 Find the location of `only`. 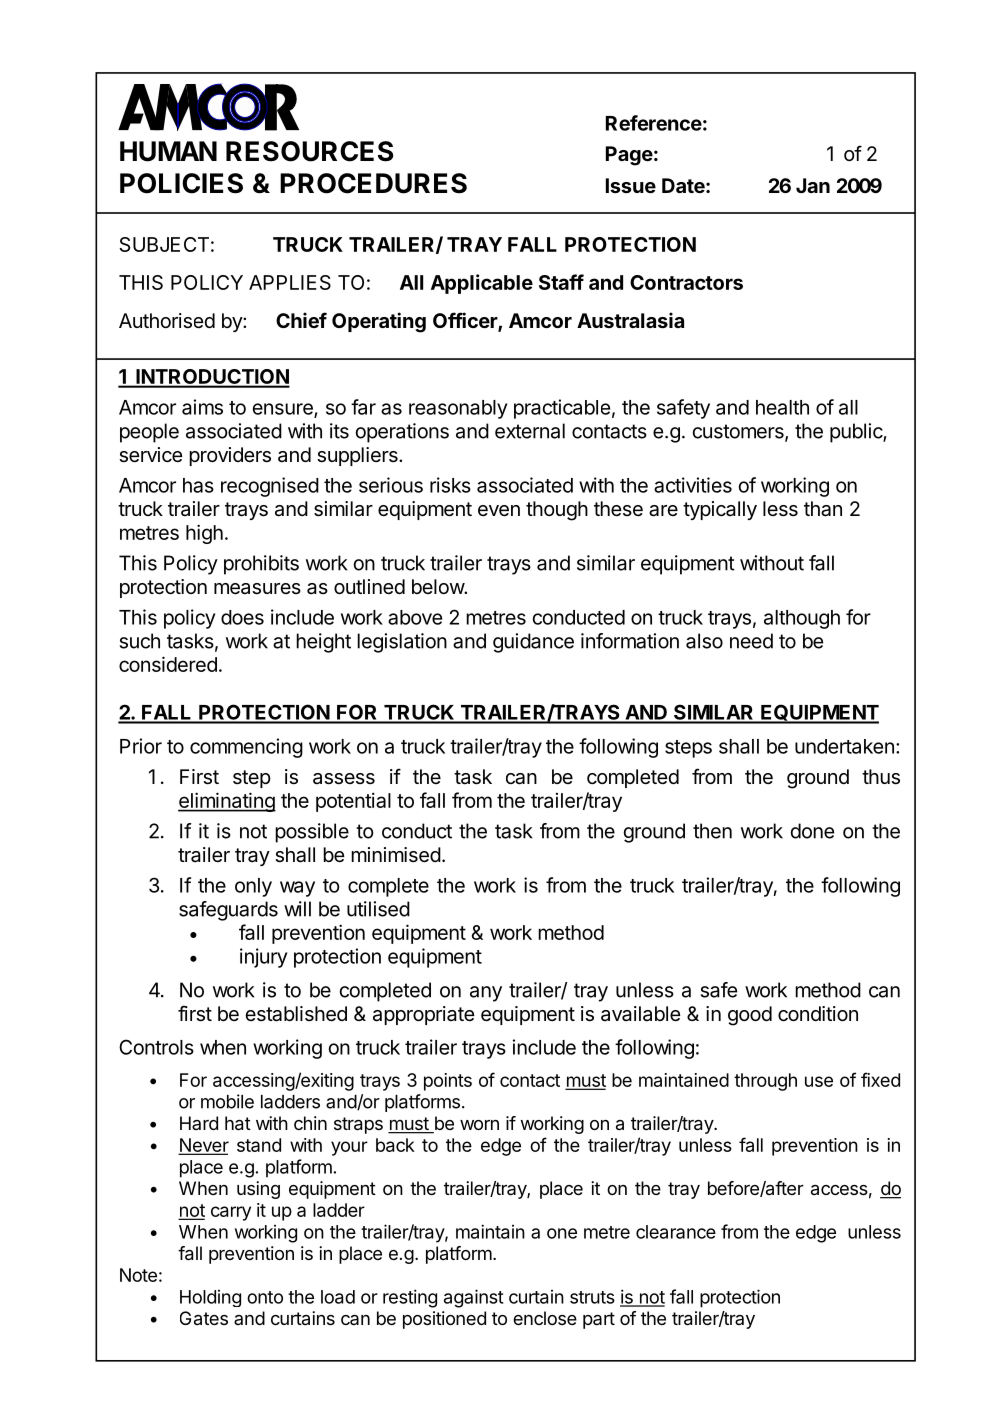

only is located at coordinates (253, 887).
